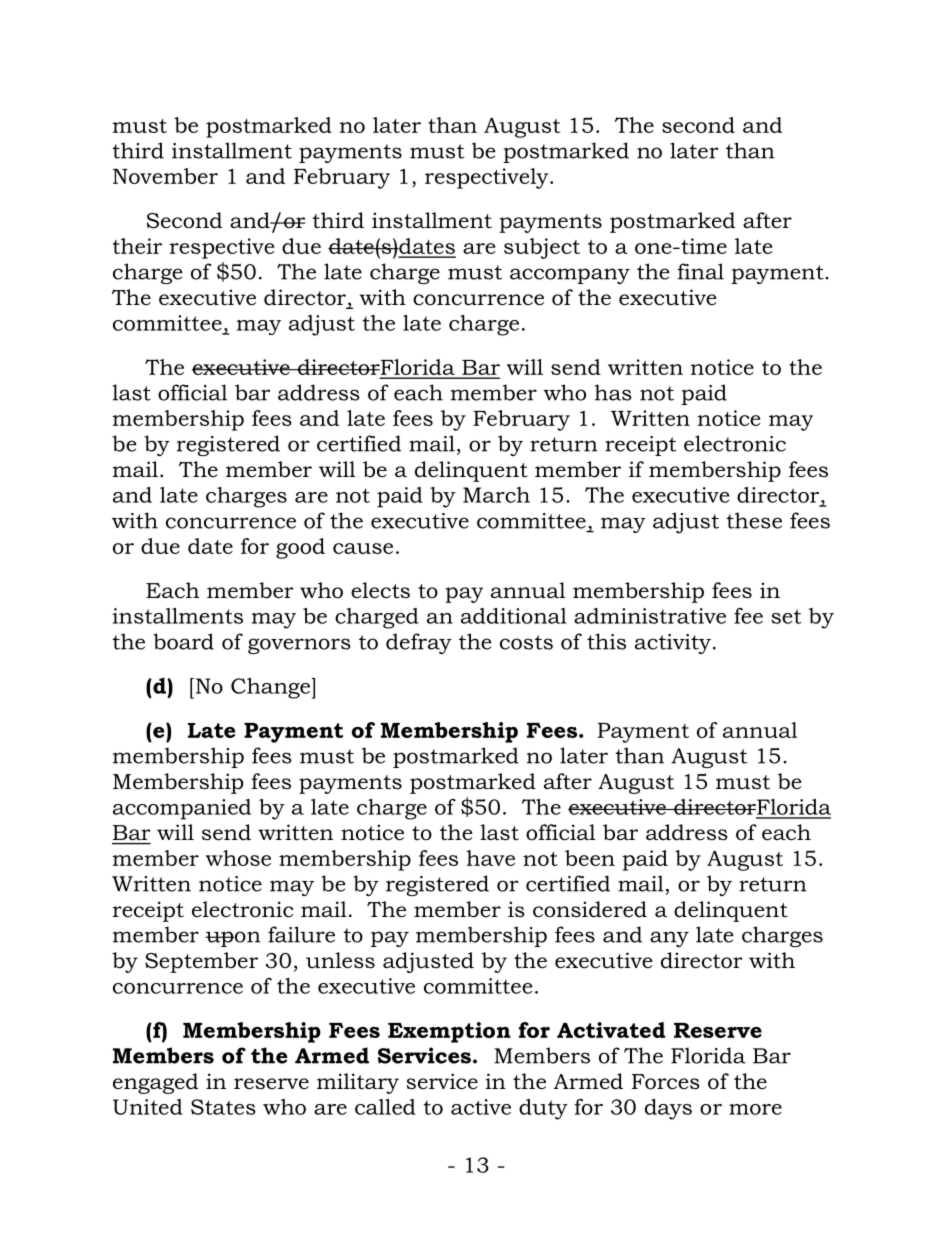 The width and height of the page is (952, 1233). I want to click on November, so click(165, 176).
